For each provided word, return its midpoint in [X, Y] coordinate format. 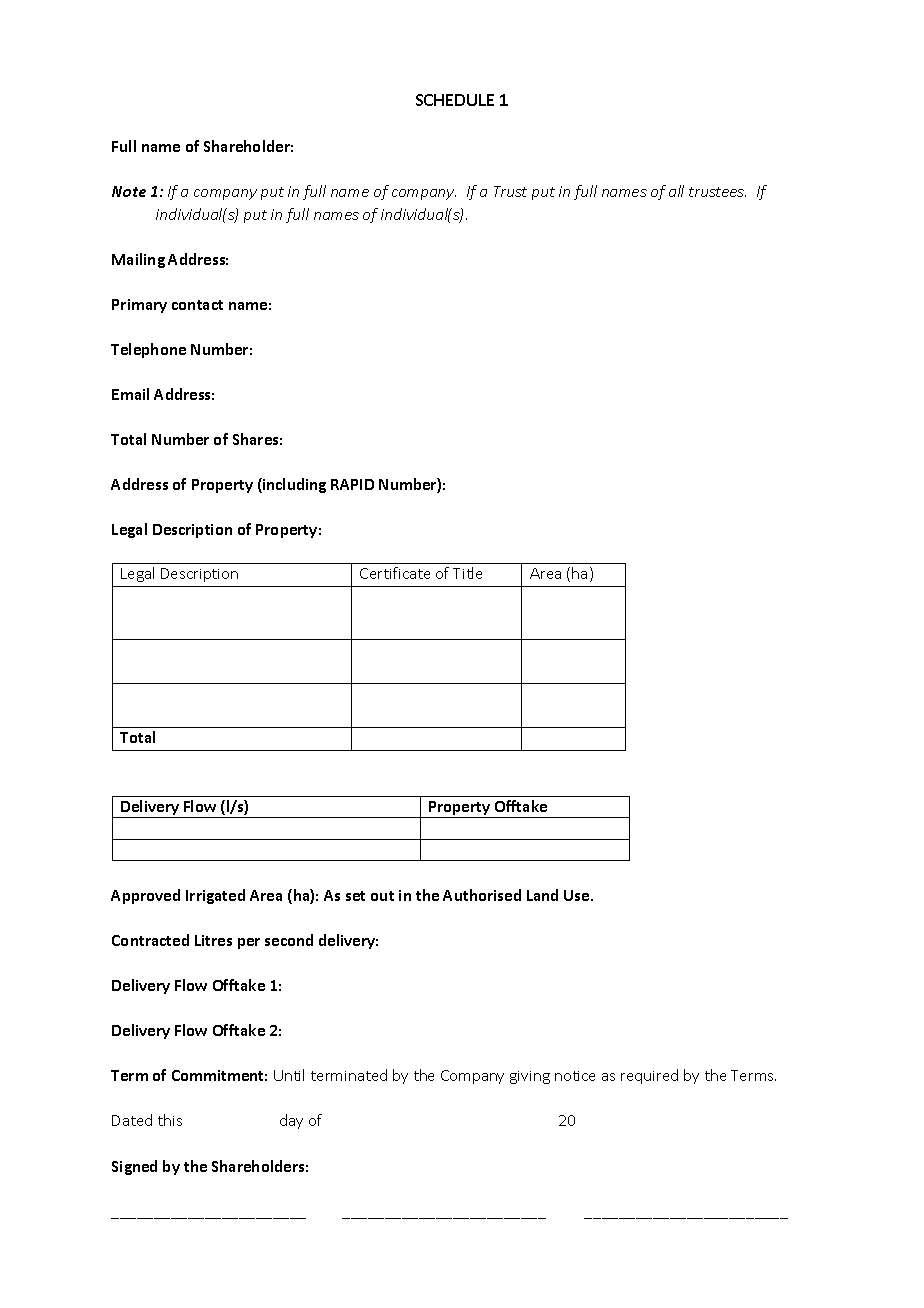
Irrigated [215, 896]
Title [467, 573]
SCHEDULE [455, 100]
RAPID [352, 484]
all [676, 191]
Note [129, 191]
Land [542, 895]
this [170, 1120]
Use [578, 895]
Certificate [395, 573]
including [293, 485]
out [382, 896]
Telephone [148, 350]
